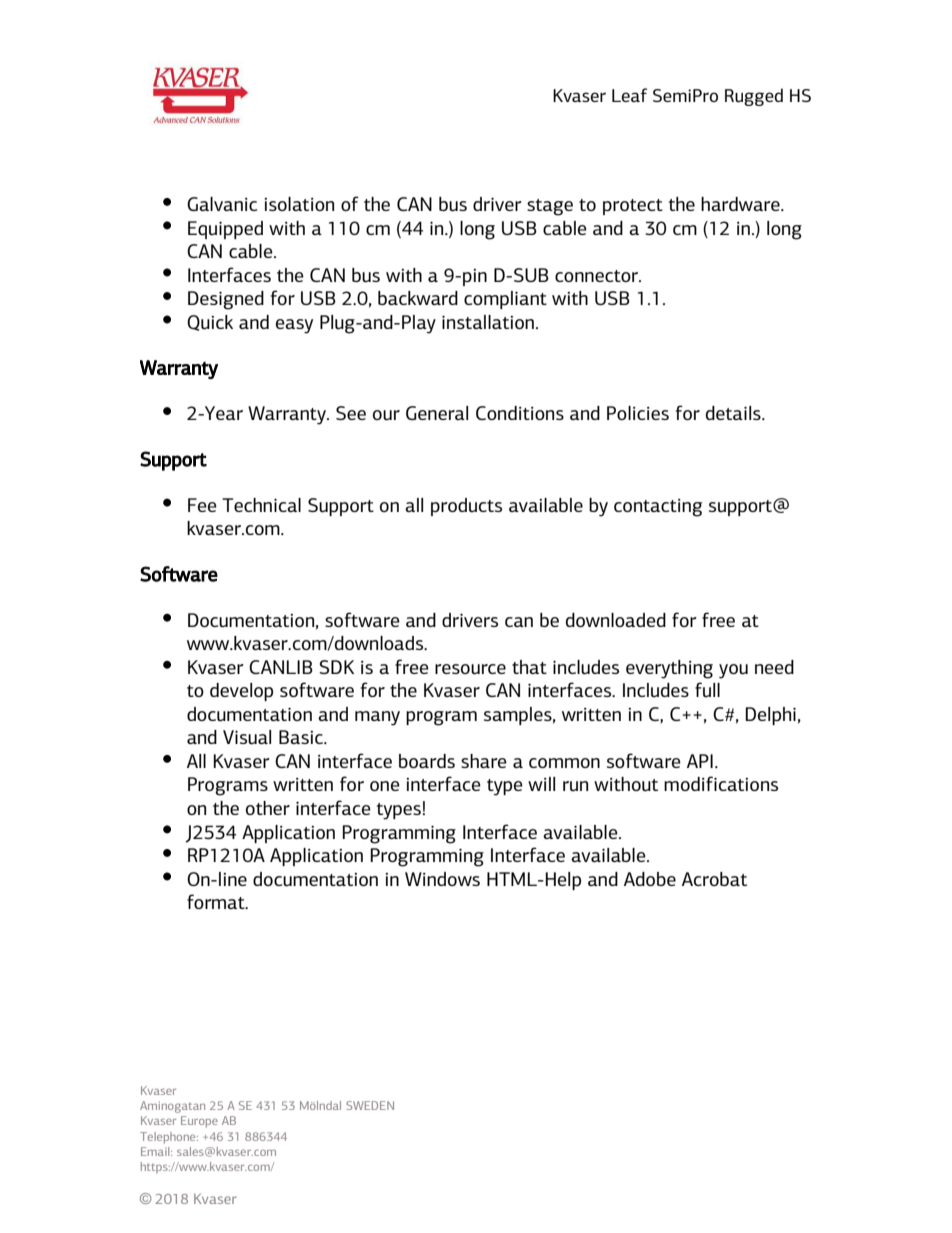  I want to click on Windows, so click(442, 879).
